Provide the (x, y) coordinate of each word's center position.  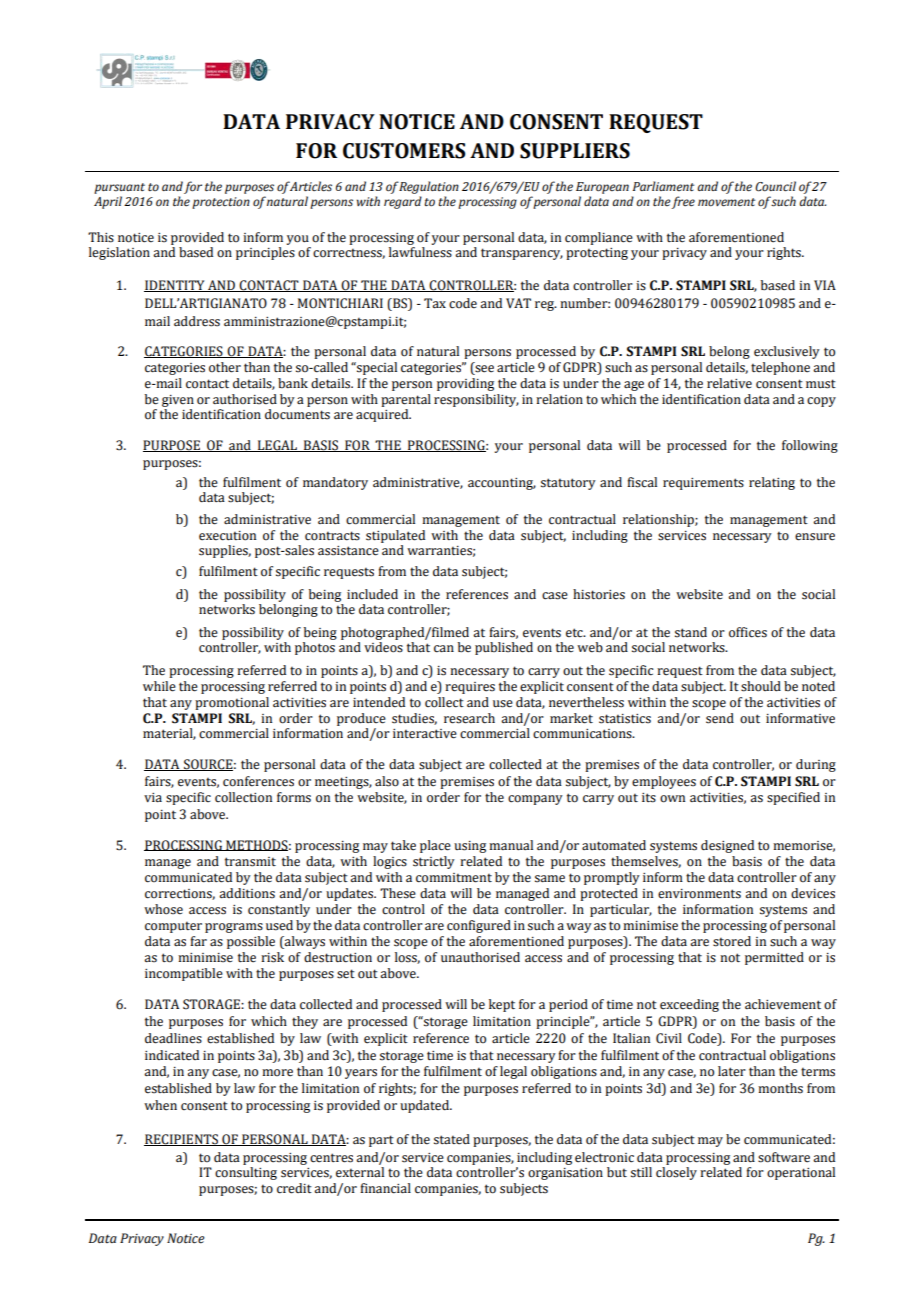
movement (726, 202)
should (761, 686)
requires (470, 688)
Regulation (428, 189)
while (159, 686)
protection (221, 203)
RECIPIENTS (182, 1140)
